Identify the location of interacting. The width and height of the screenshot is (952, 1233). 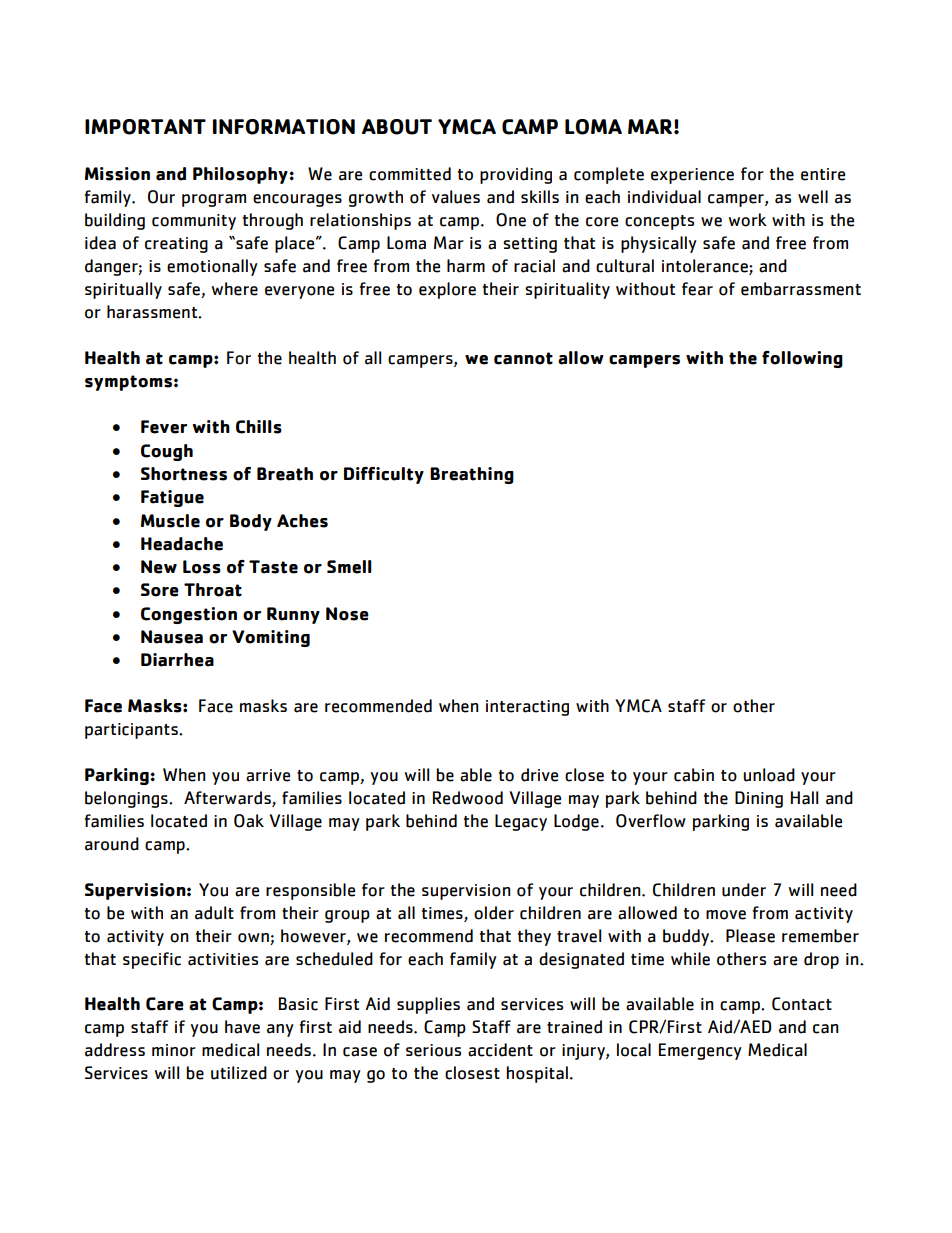
(527, 708).
